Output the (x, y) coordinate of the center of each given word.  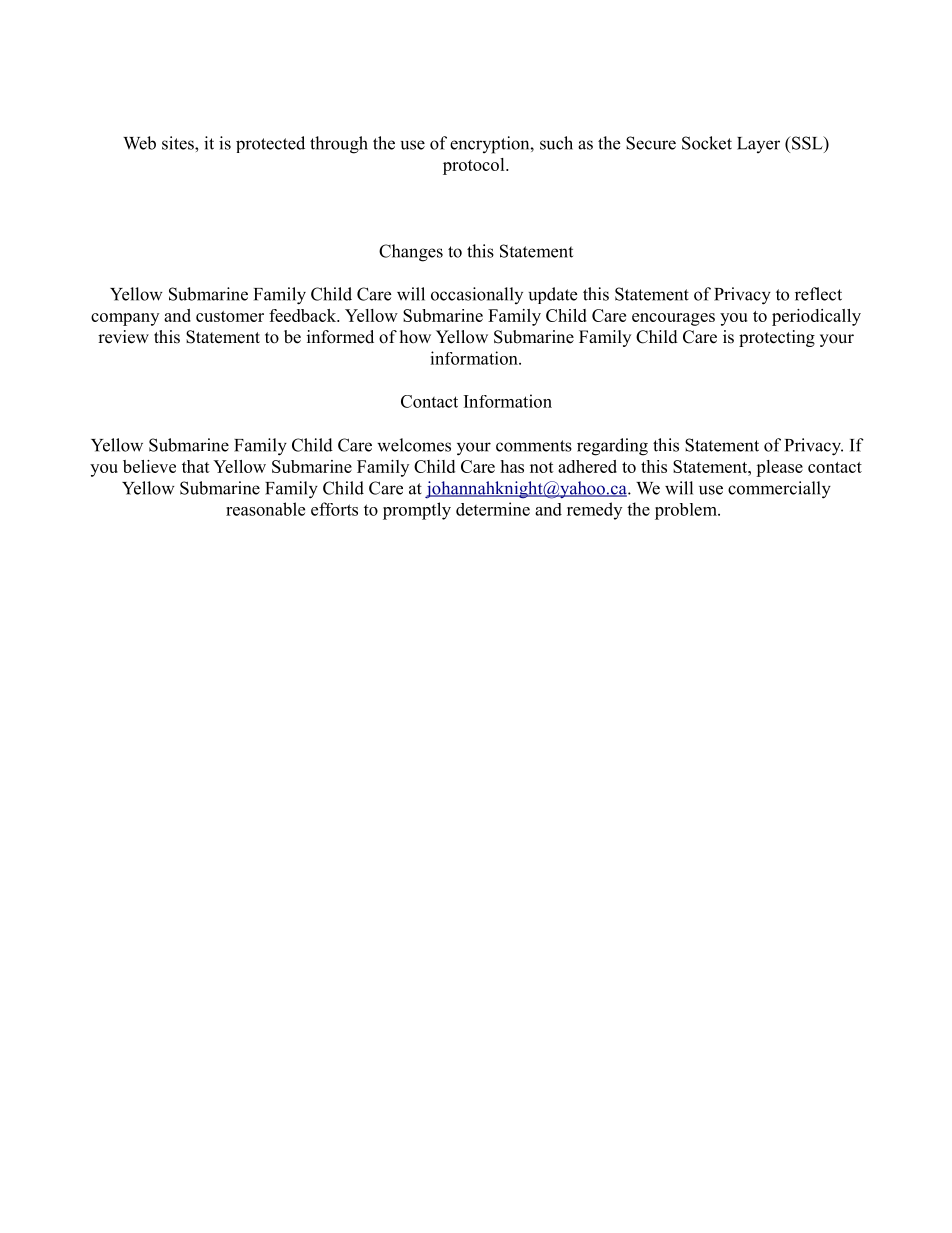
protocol (475, 166)
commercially (779, 490)
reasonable (265, 509)
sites (179, 143)
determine (493, 509)
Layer (758, 145)
